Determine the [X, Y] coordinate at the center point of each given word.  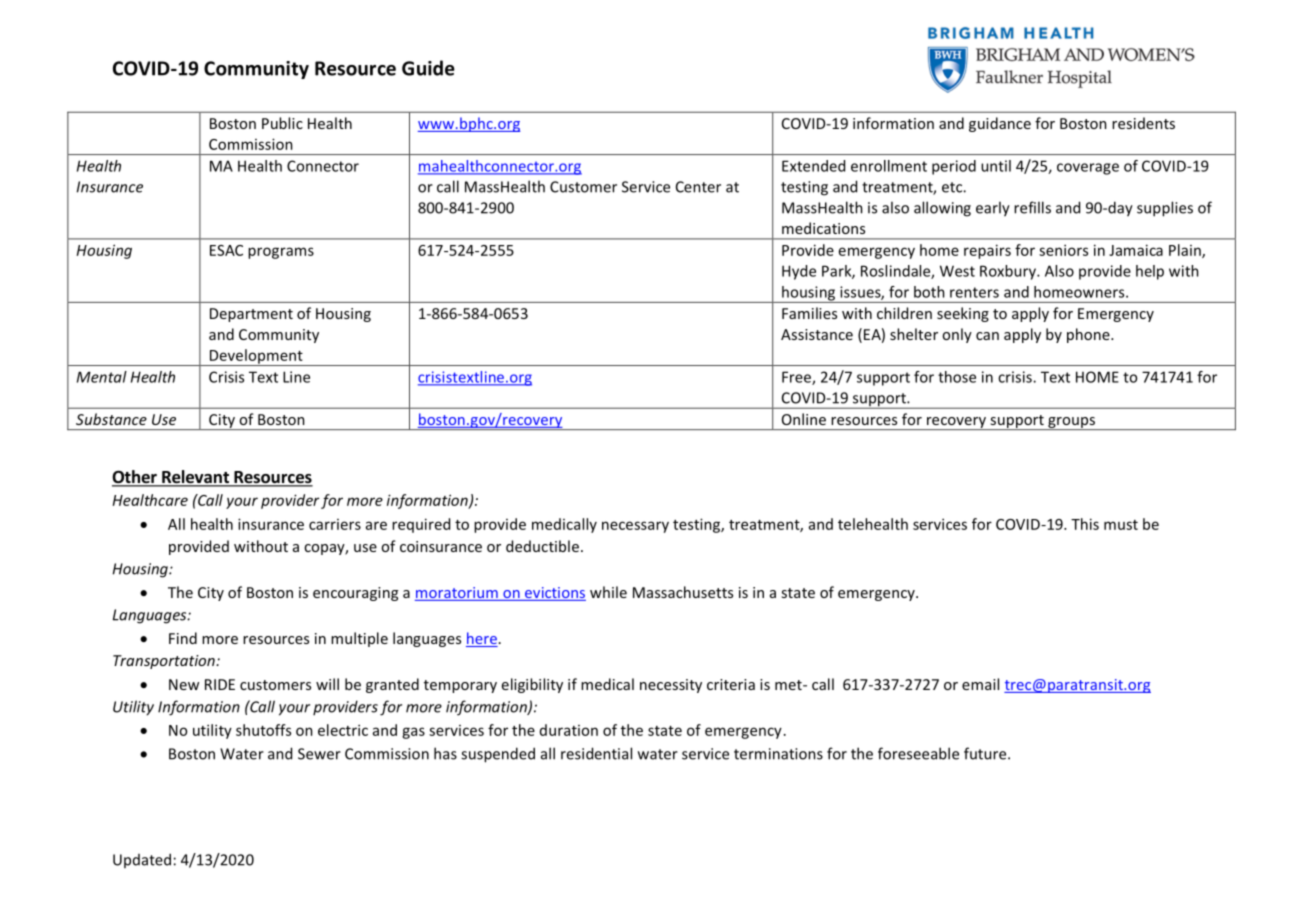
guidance [1000, 124]
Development [256, 357]
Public [282, 123]
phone [1089, 335]
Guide [428, 68]
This [1085, 524]
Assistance [817, 334]
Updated [142, 860]
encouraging [355, 594]
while [608, 592]
